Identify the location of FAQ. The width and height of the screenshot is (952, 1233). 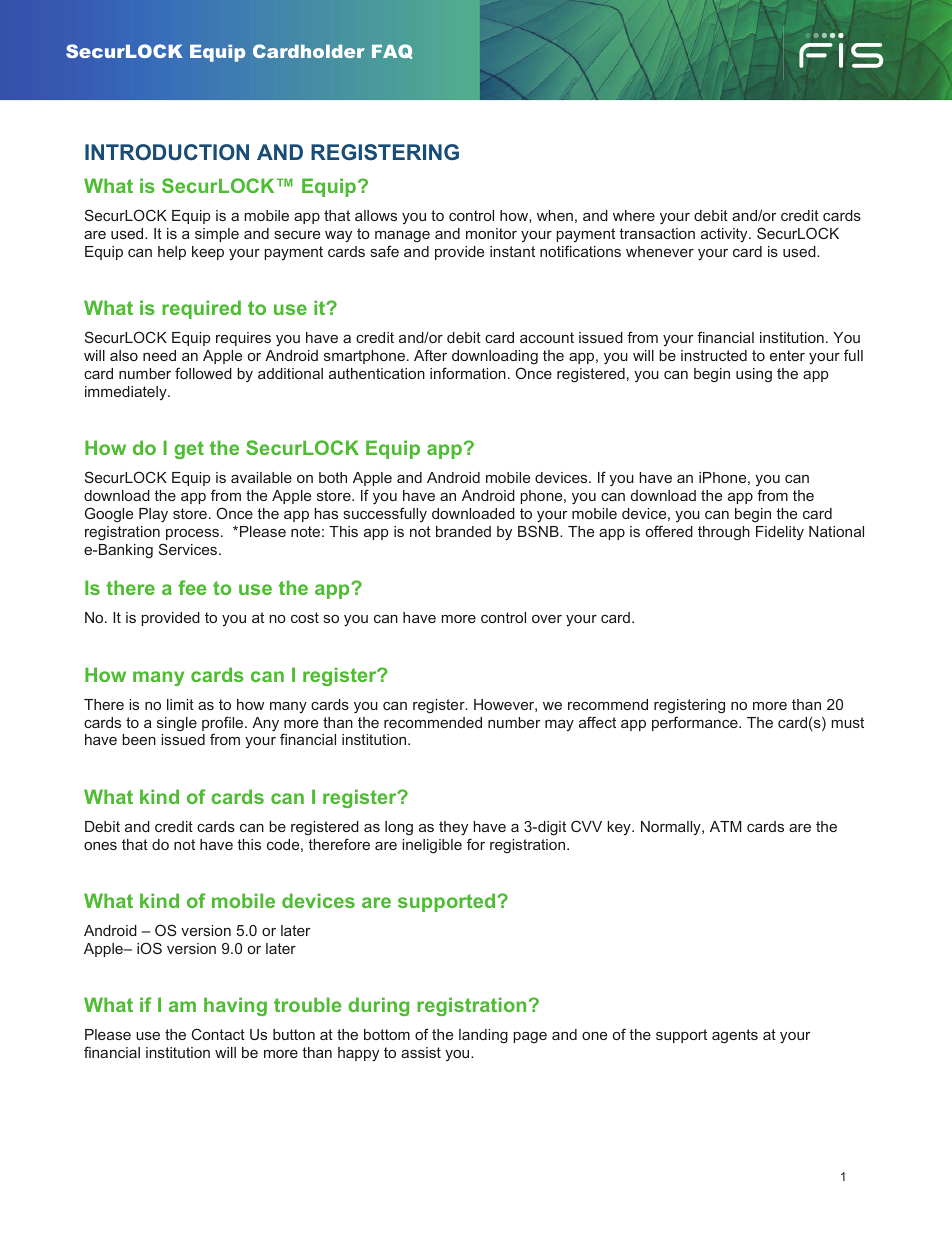
(392, 51).
